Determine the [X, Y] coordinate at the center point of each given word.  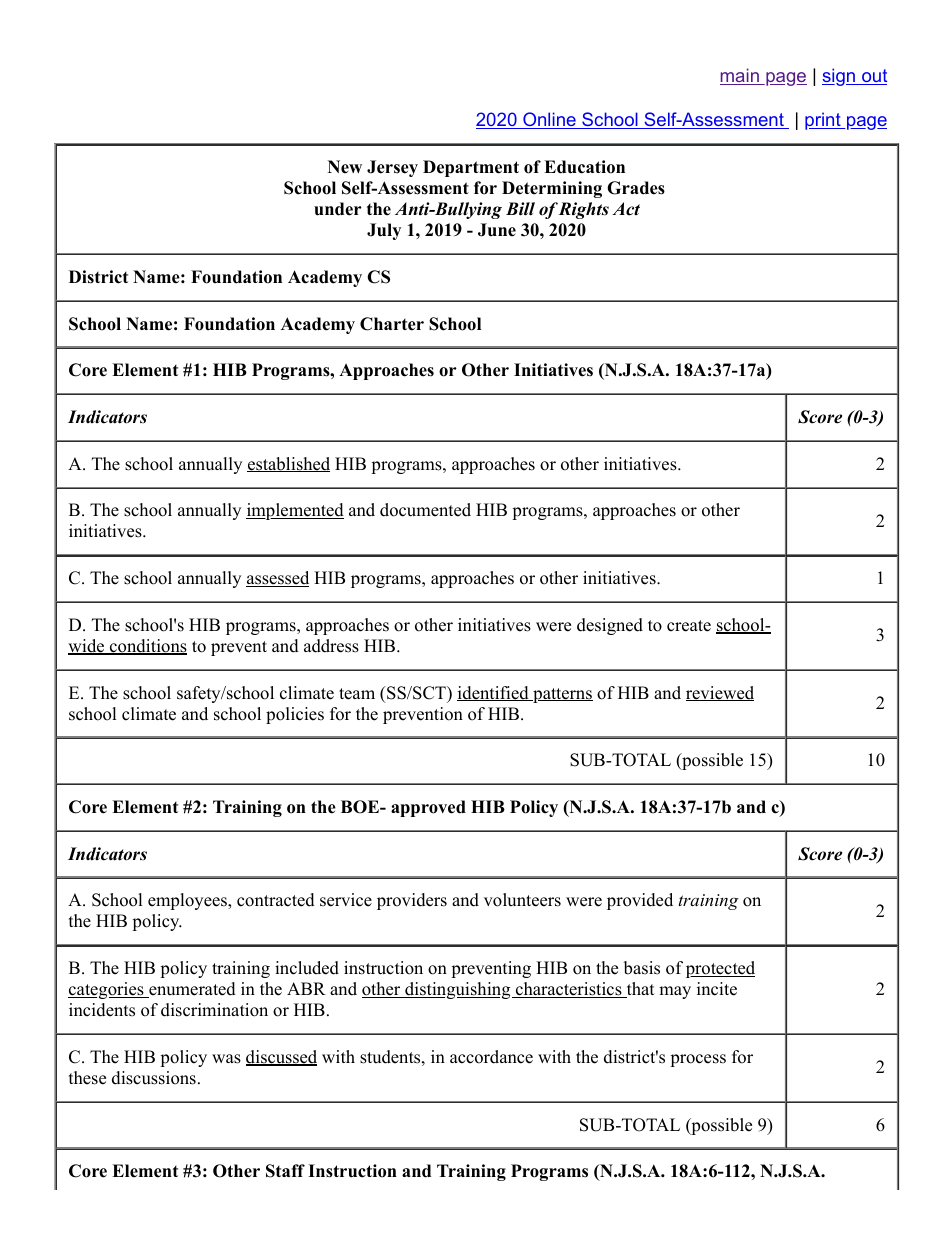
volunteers [522, 900]
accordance [491, 1057]
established [288, 464]
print [824, 121]
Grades [636, 188]
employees [188, 901]
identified [494, 693]
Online [549, 120]
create [689, 626]
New [345, 167]
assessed [277, 579]
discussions [154, 1078]
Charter [392, 324]
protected [720, 969]
